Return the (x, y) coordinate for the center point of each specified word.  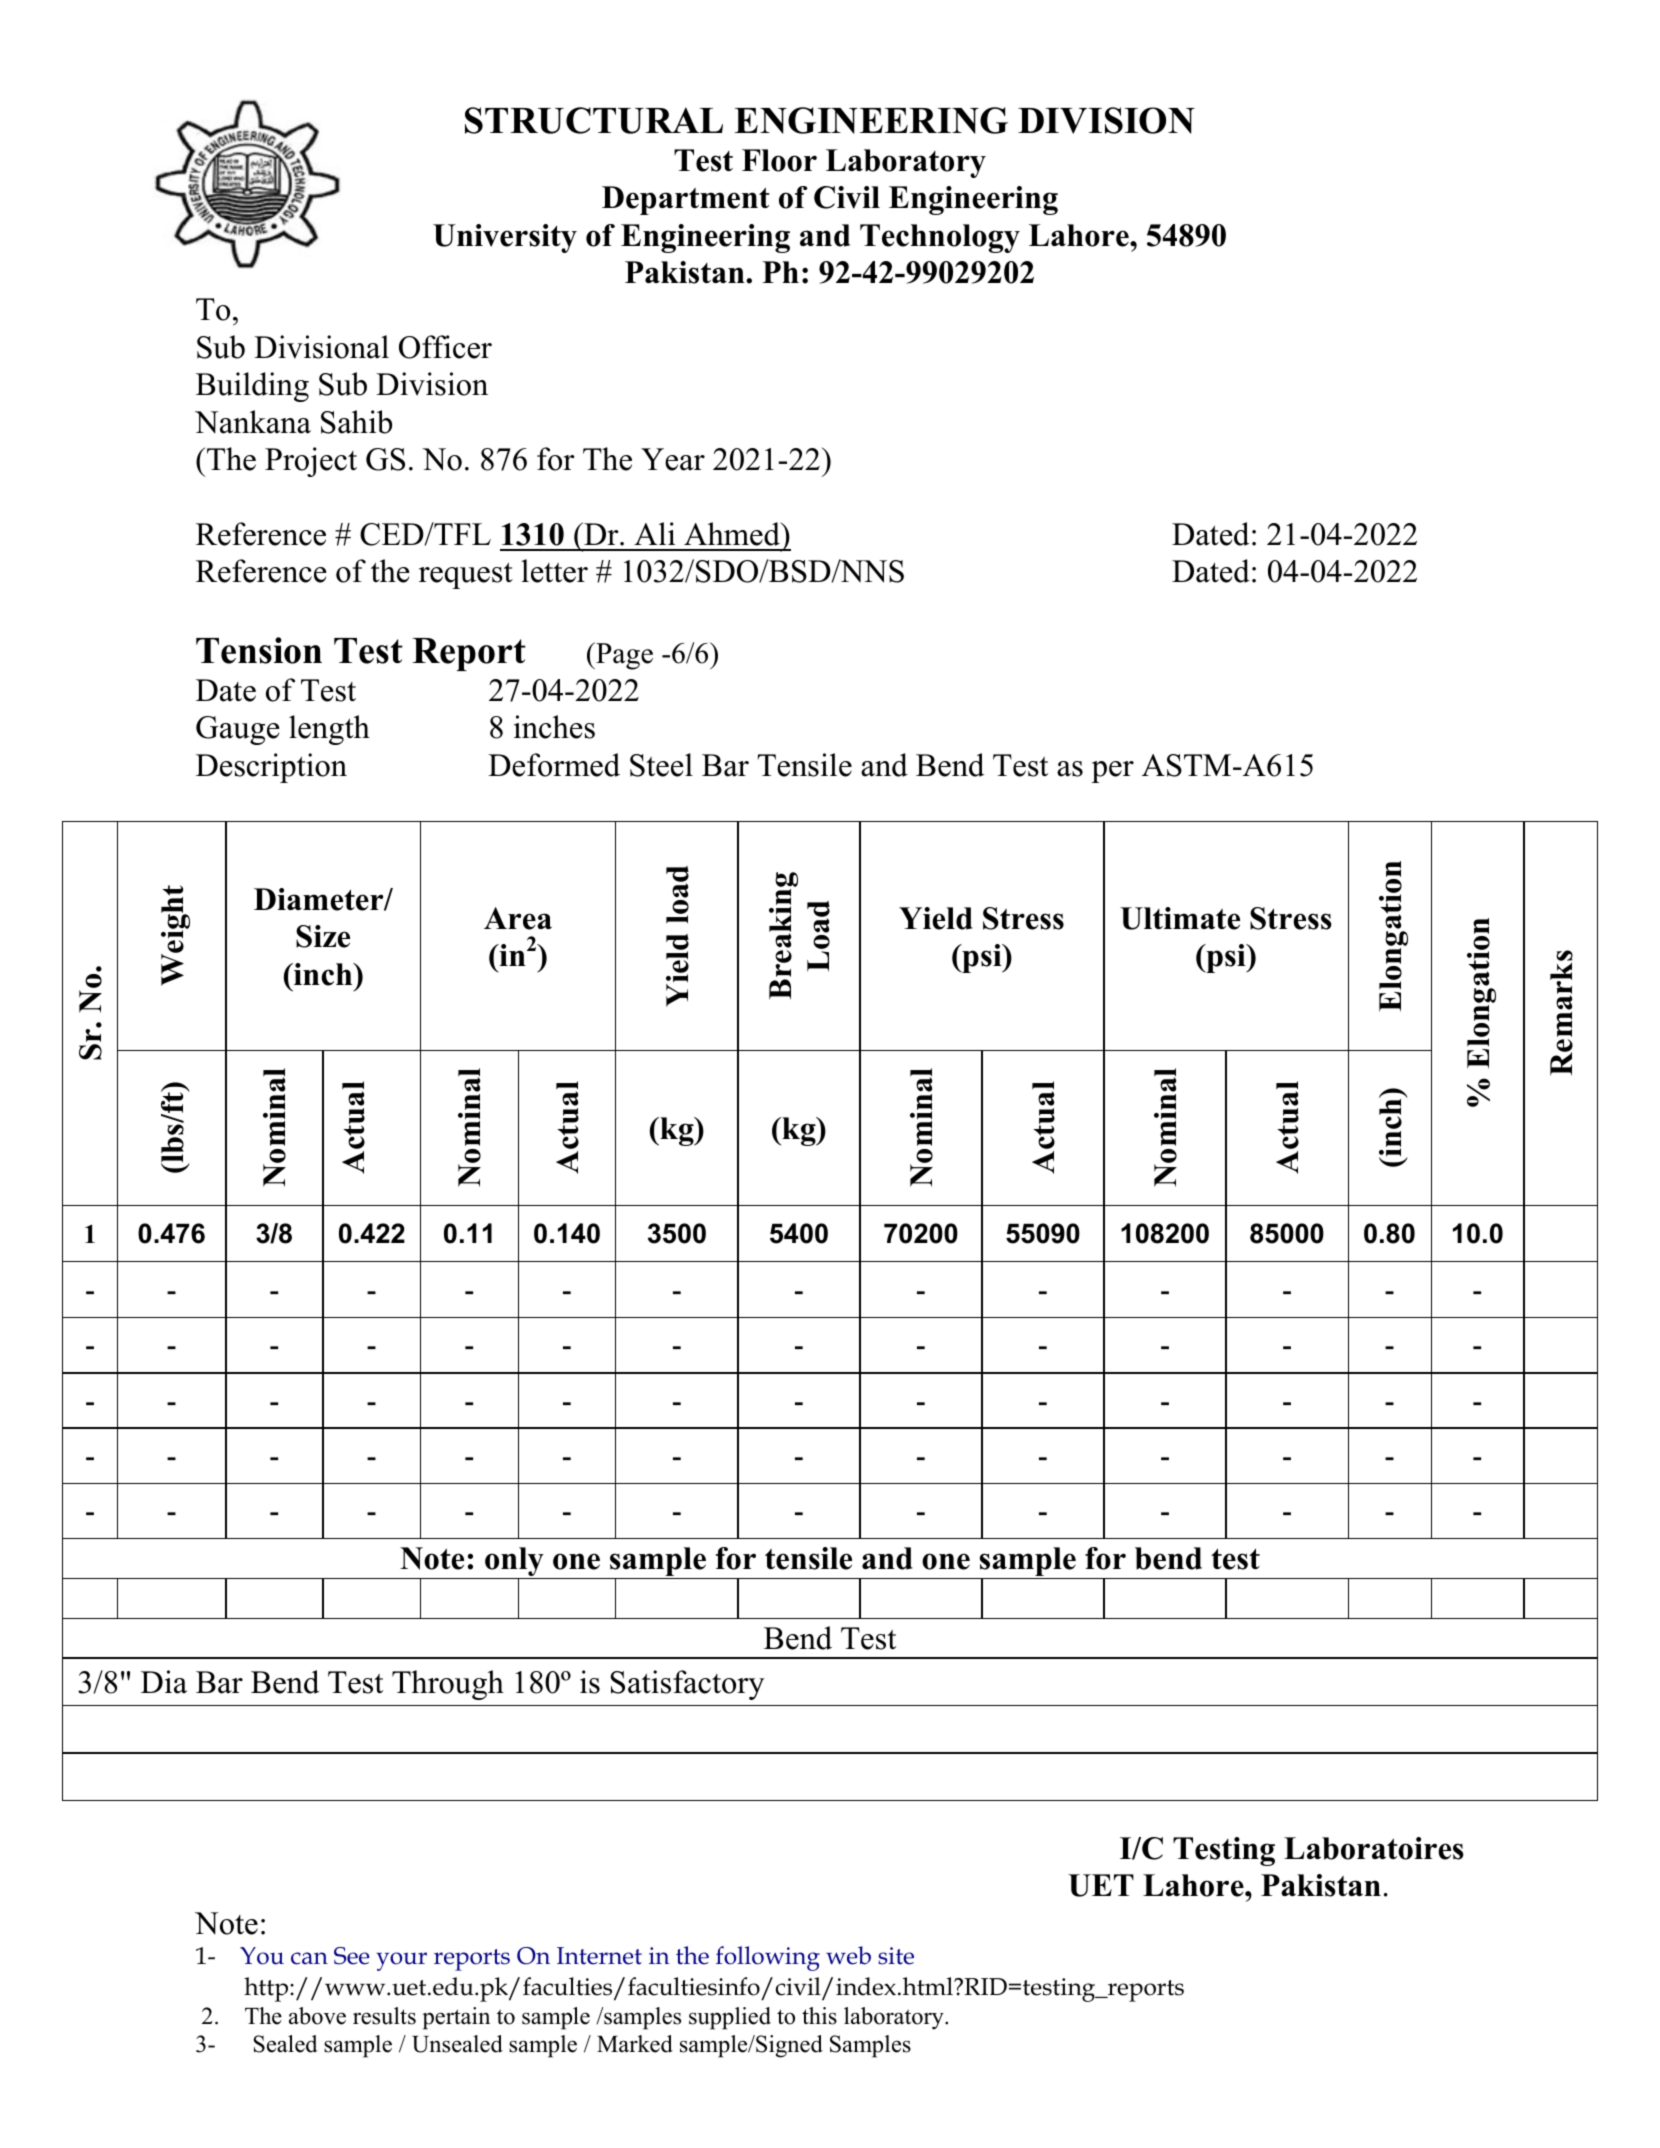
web (848, 1955)
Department (686, 200)
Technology (940, 238)
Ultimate (1180, 918)
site (896, 1956)
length (329, 730)
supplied (730, 2018)
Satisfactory (687, 1685)
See (352, 1956)
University (505, 238)
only (514, 1563)
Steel (661, 765)
